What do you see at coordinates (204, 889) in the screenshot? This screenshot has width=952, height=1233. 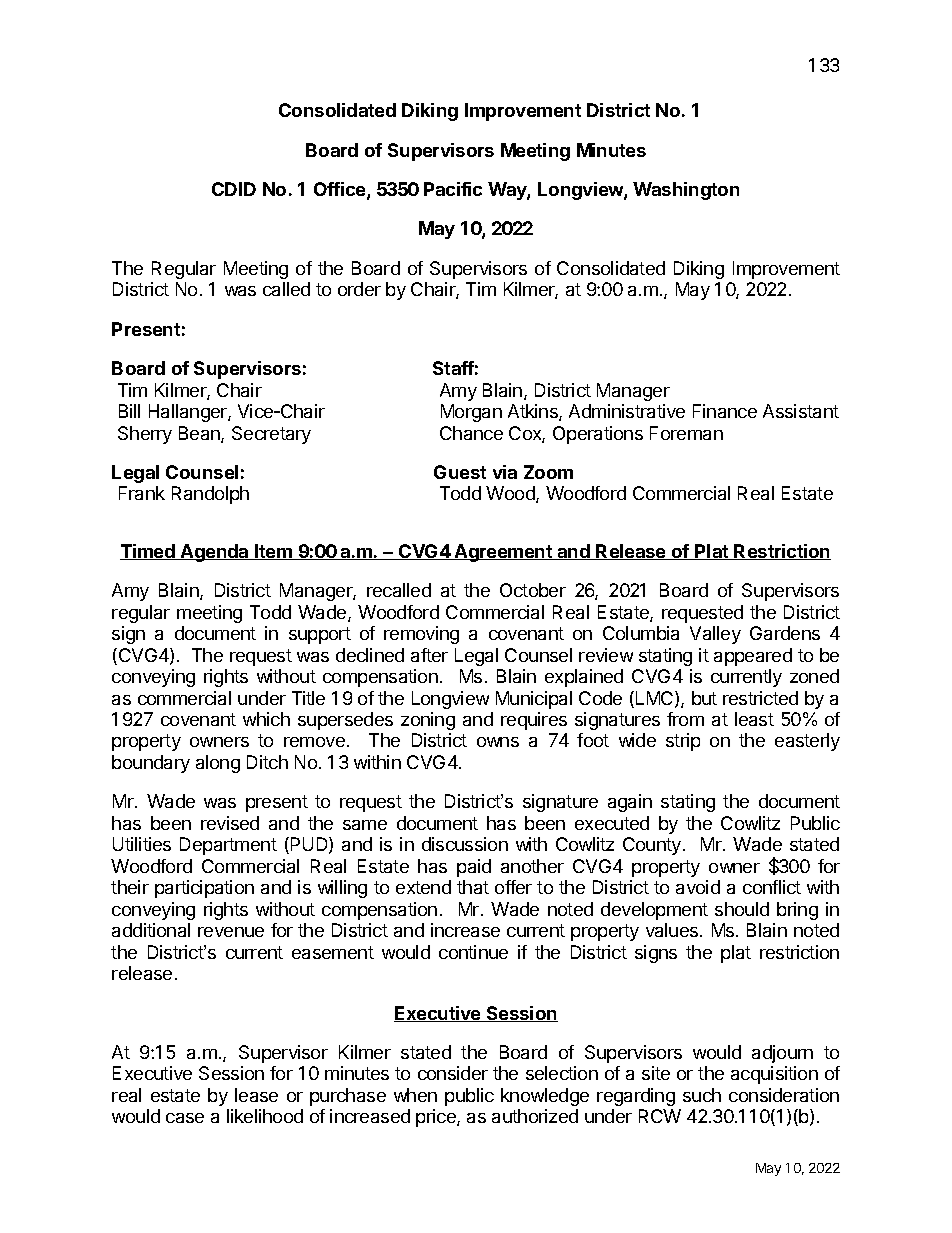 I see `participation` at bounding box center [204, 889].
